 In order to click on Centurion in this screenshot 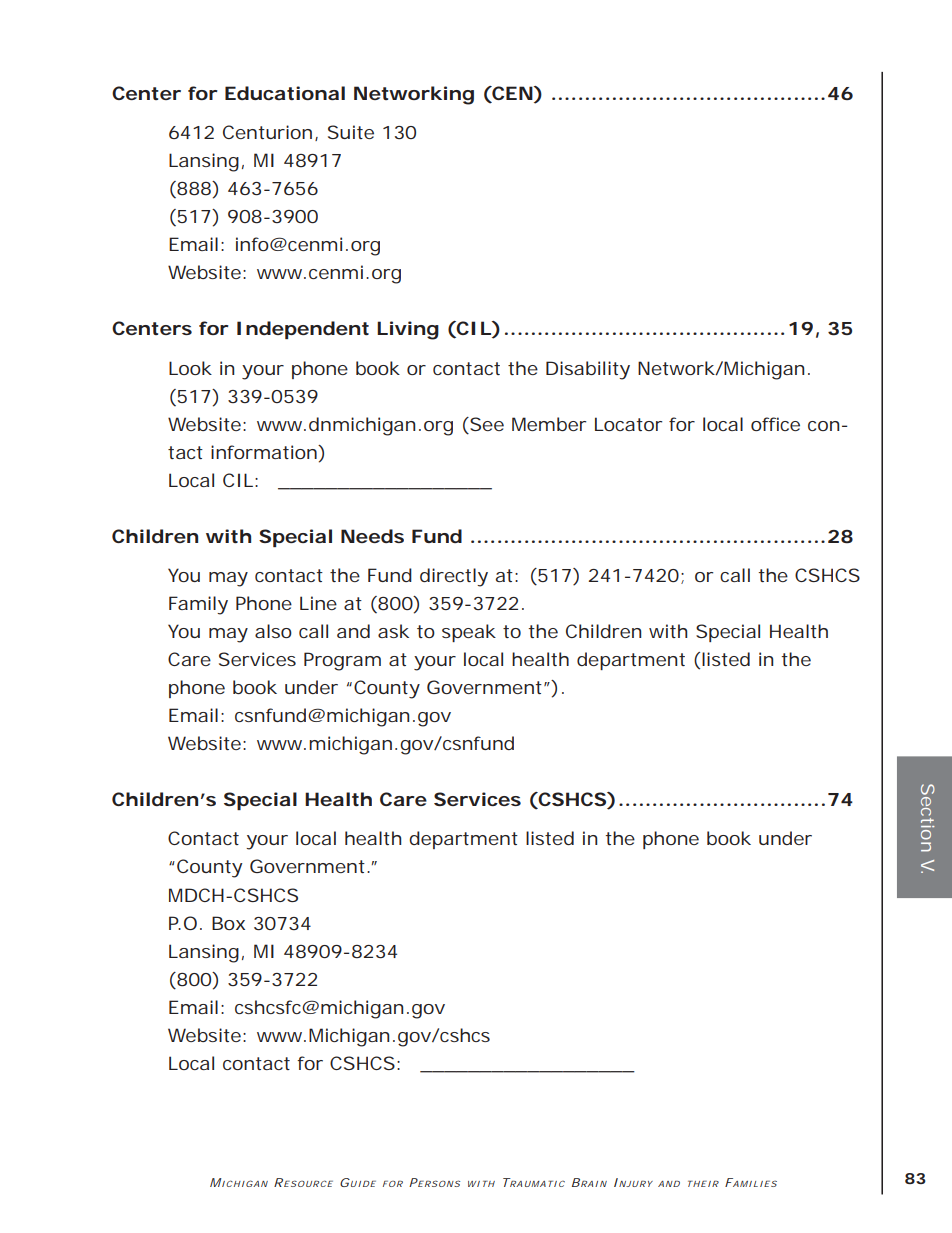, I will do `click(267, 132)`.
